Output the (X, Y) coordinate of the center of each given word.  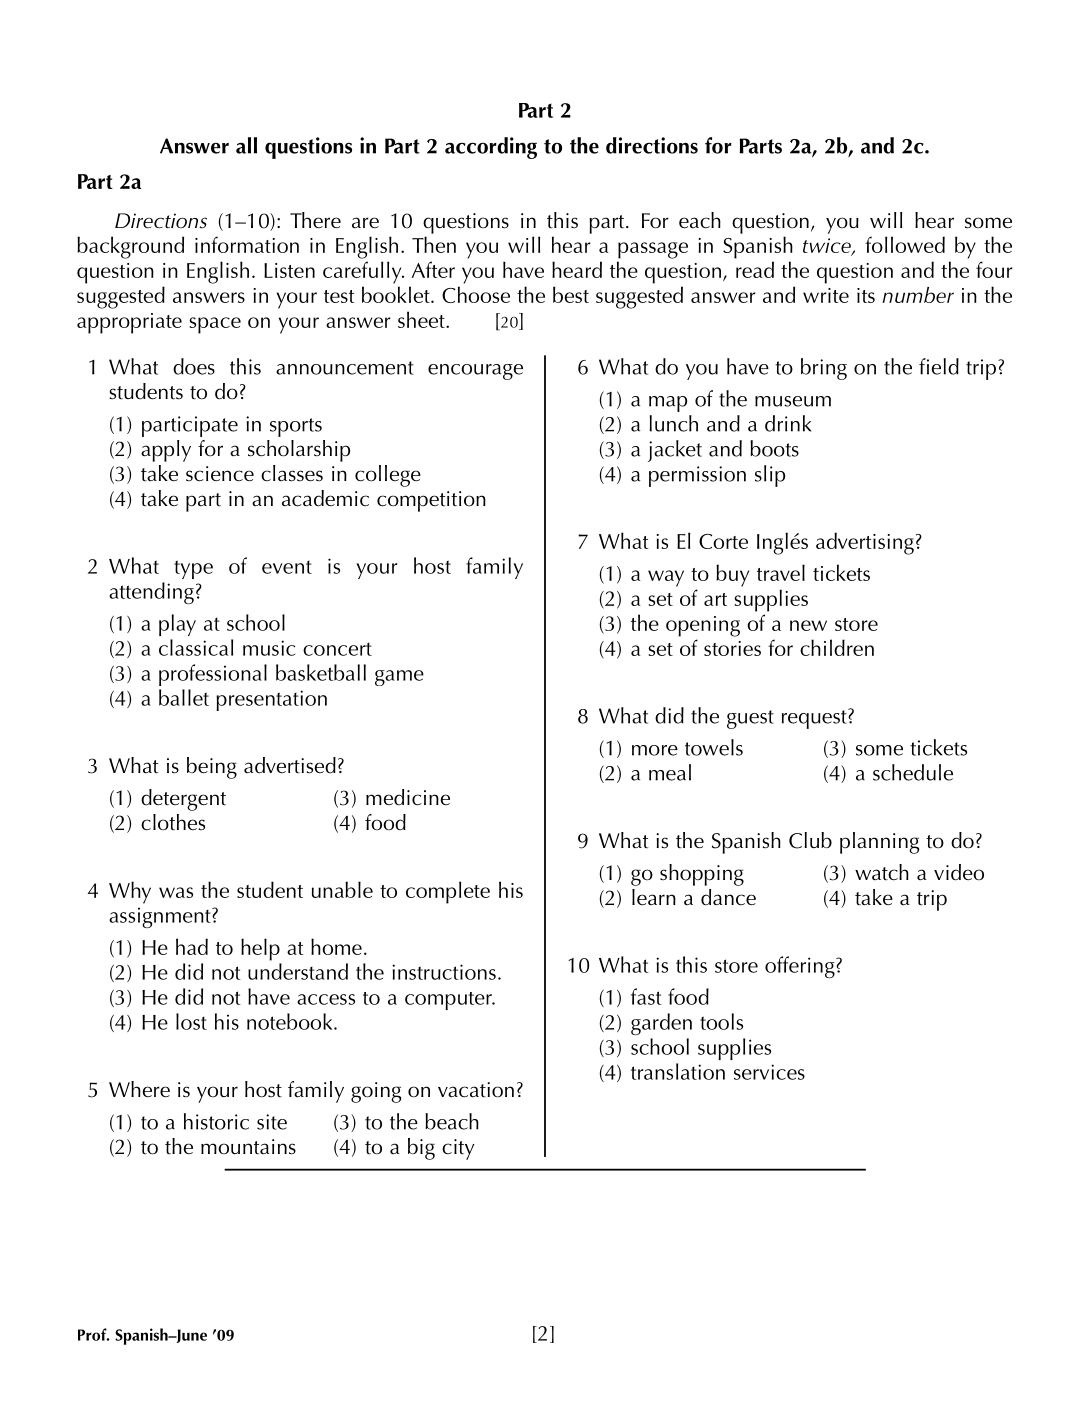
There (315, 220)
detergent (183, 800)
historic (216, 1121)
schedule (913, 772)
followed (905, 244)
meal (670, 772)
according (491, 148)
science (220, 474)
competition (431, 501)
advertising (865, 543)
